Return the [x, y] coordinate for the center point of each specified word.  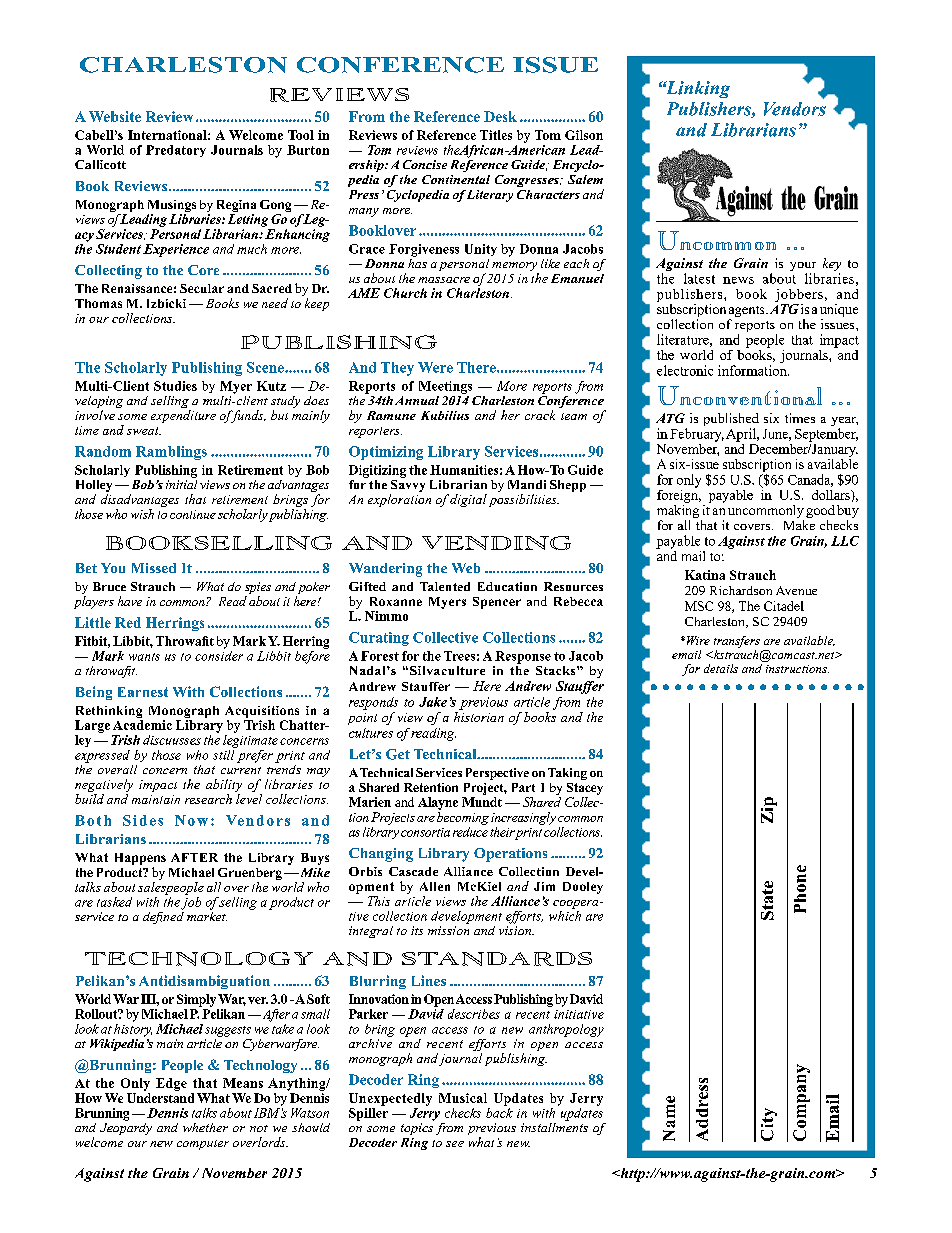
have [130, 601]
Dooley [583, 888]
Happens [140, 860]
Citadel [784, 606]
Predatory [176, 151]
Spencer [497, 603]
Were [435, 367]
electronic [685, 370]
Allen [435, 886]
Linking [696, 89]
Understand [160, 1098]
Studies [175, 386]
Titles [496, 135]
